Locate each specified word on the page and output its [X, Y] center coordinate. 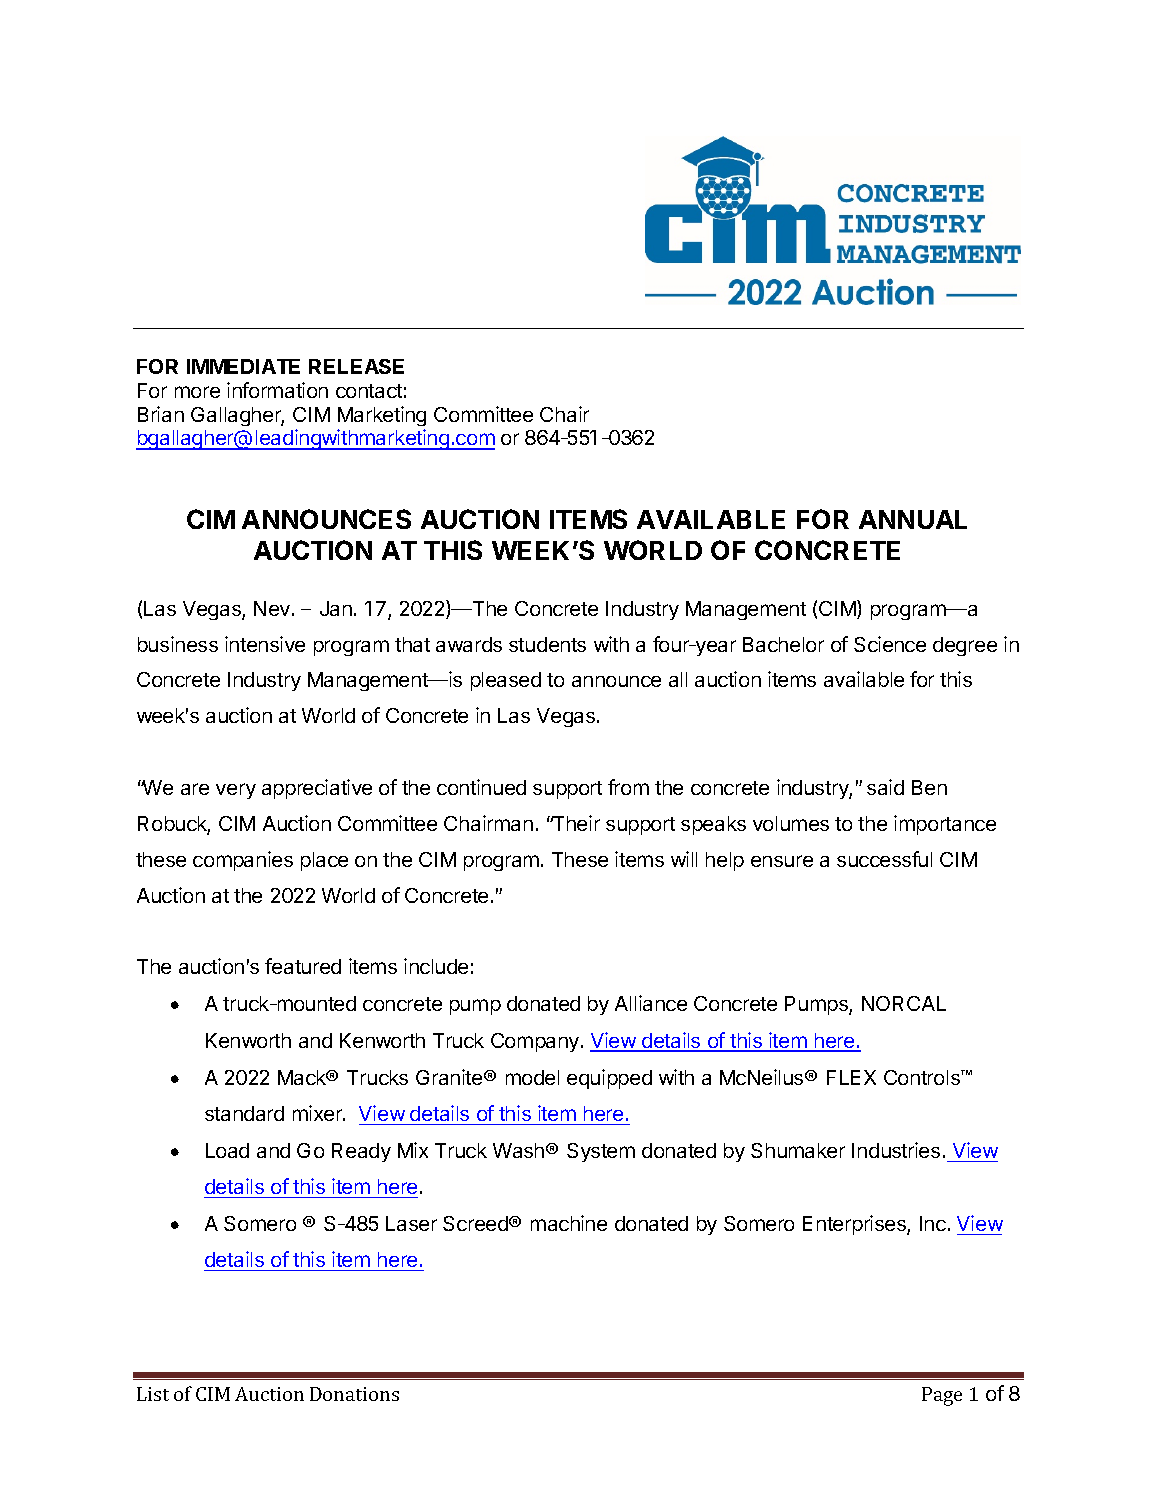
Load [227, 1150]
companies [243, 861]
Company [535, 1042]
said [885, 787]
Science [890, 644]
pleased [506, 681]
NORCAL [904, 1003]
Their [575, 823]
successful [884, 859]
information [277, 390]
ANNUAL [913, 519]
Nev [273, 608]
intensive [265, 644]
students [547, 644]
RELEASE [356, 366]
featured [303, 966]
